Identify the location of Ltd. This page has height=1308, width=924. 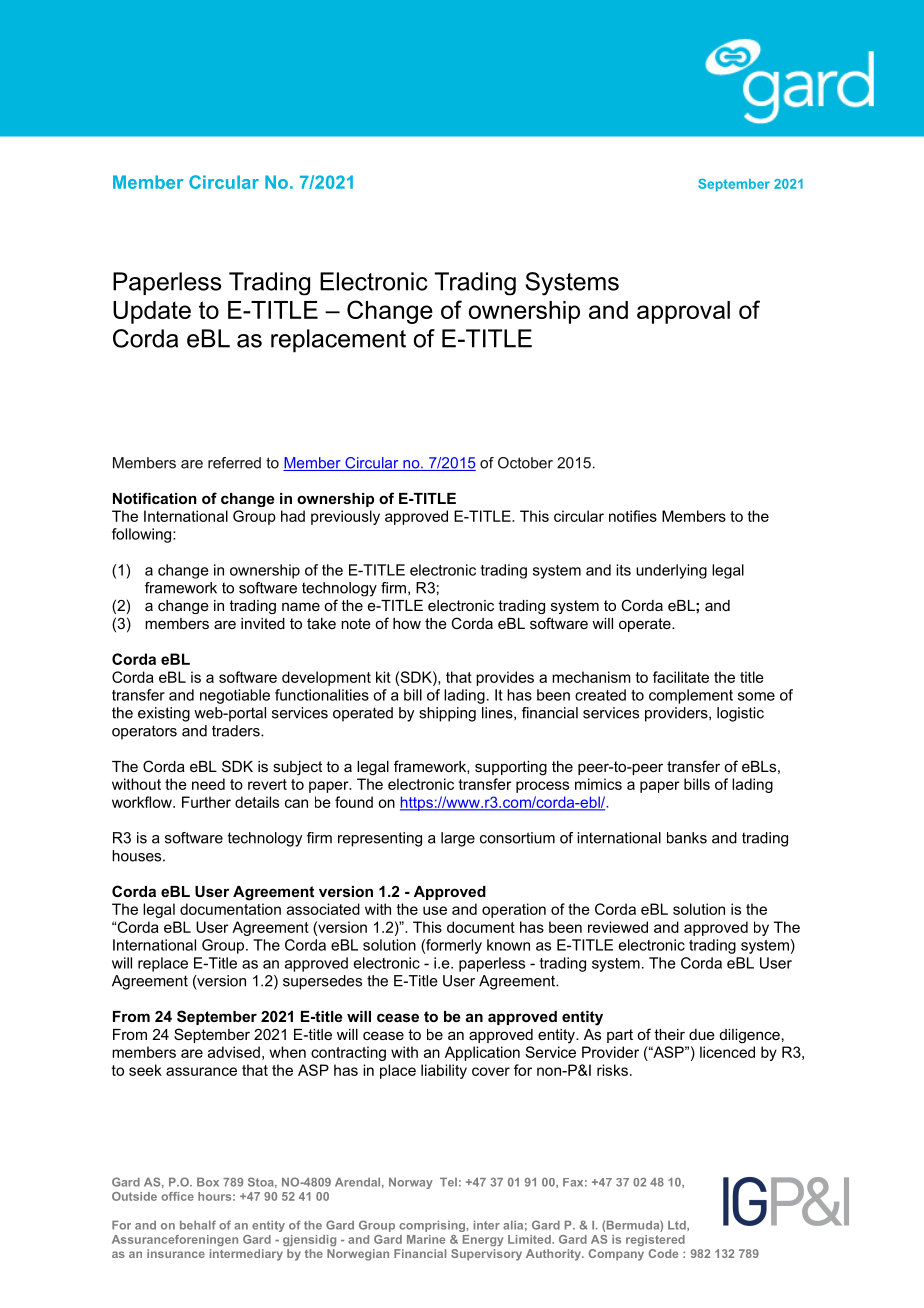
(678, 1225).
